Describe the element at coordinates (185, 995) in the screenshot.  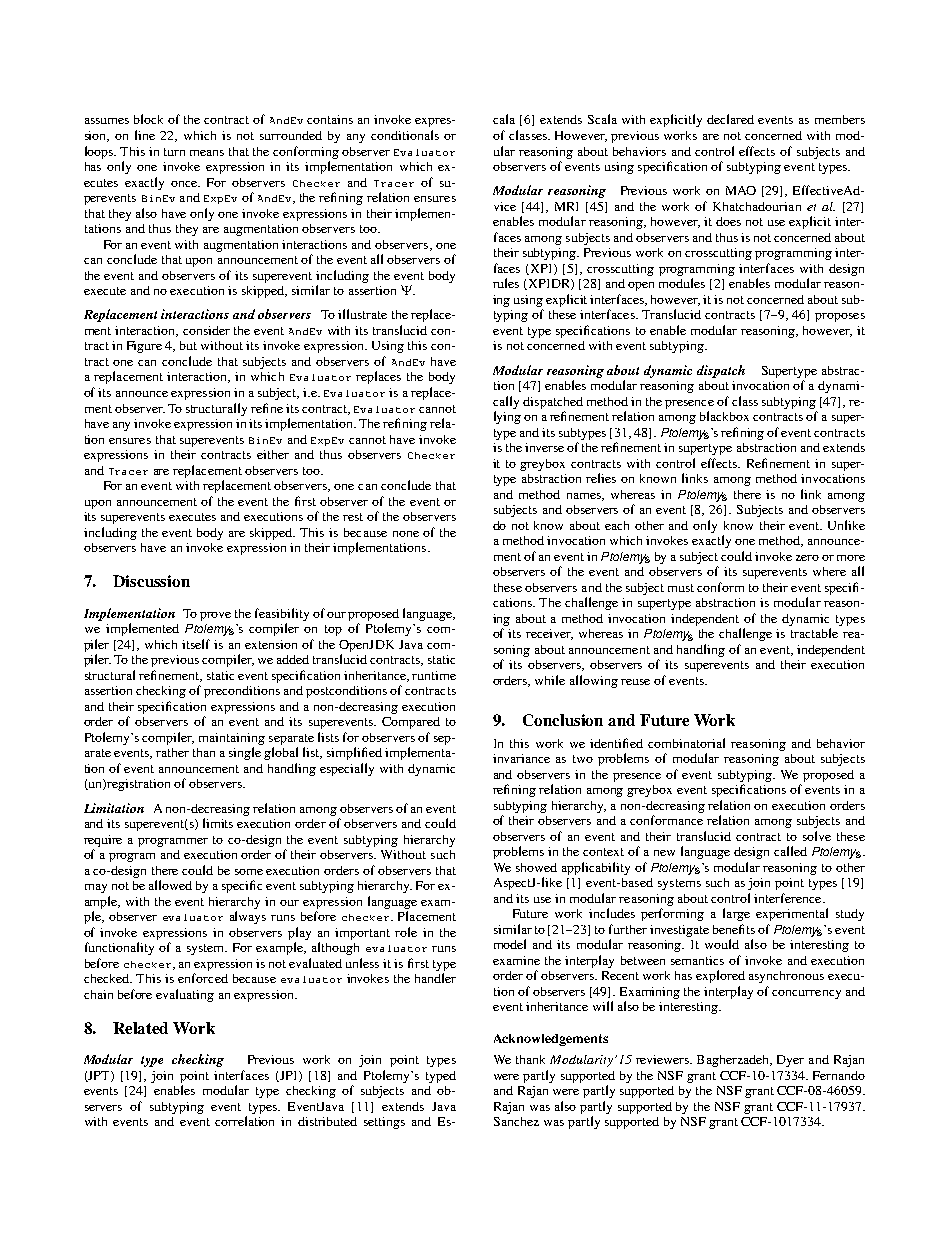
I see `evaluating` at that location.
